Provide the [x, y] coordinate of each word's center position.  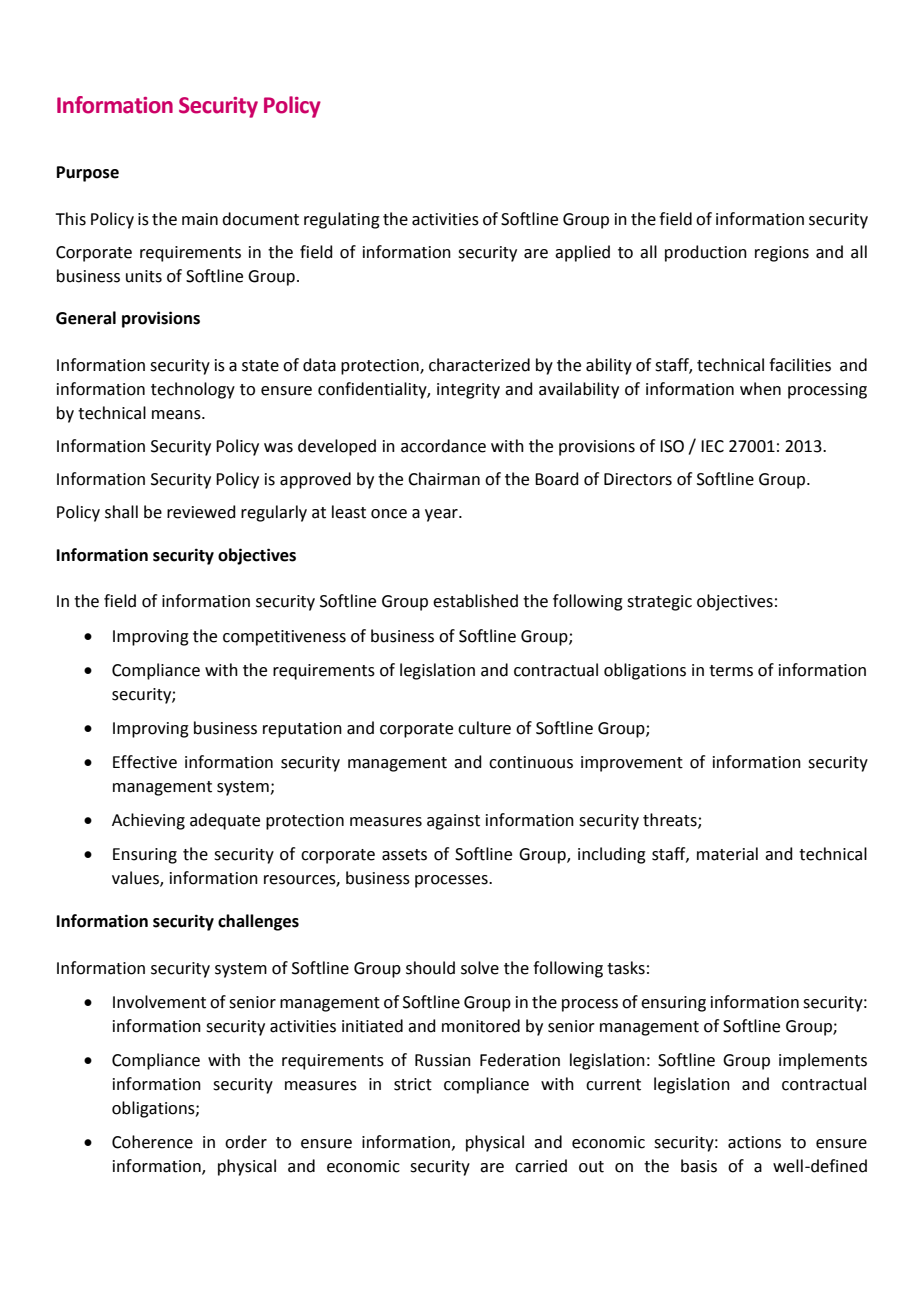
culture [484, 728]
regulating [342, 220]
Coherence [152, 1142]
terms [731, 671]
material [727, 854]
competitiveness [284, 638]
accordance [443, 446]
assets [404, 855]
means [177, 415]
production [706, 253]
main [200, 219]
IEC [712, 446]
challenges [258, 922]
